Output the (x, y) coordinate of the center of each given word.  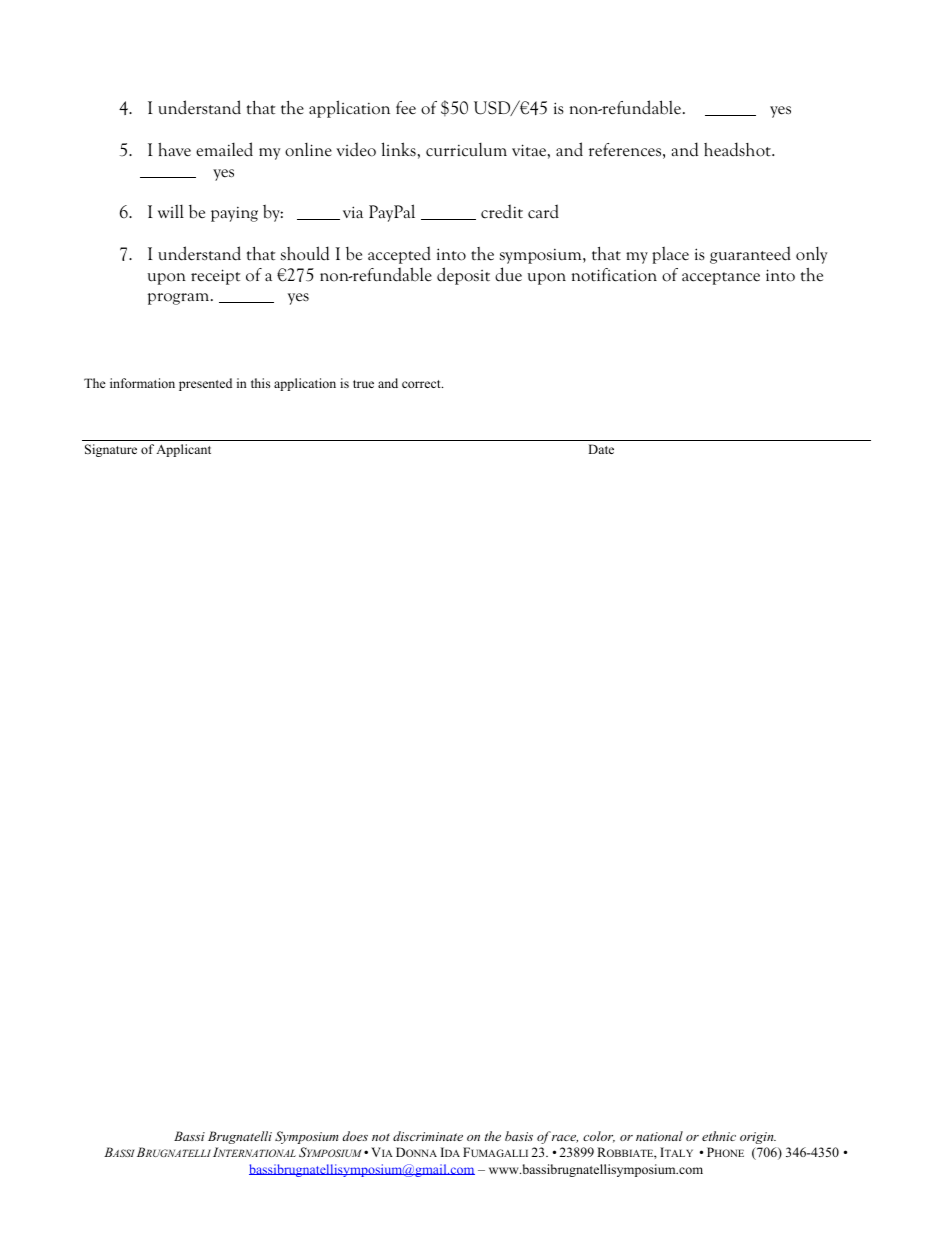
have (174, 150)
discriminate (428, 1136)
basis (519, 1136)
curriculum (466, 149)
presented (205, 384)
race (565, 1139)
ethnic (719, 1136)
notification (614, 275)
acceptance (721, 278)
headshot (738, 149)
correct (422, 384)
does (355, 1136)
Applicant (183, 450)
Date (601, 449)
